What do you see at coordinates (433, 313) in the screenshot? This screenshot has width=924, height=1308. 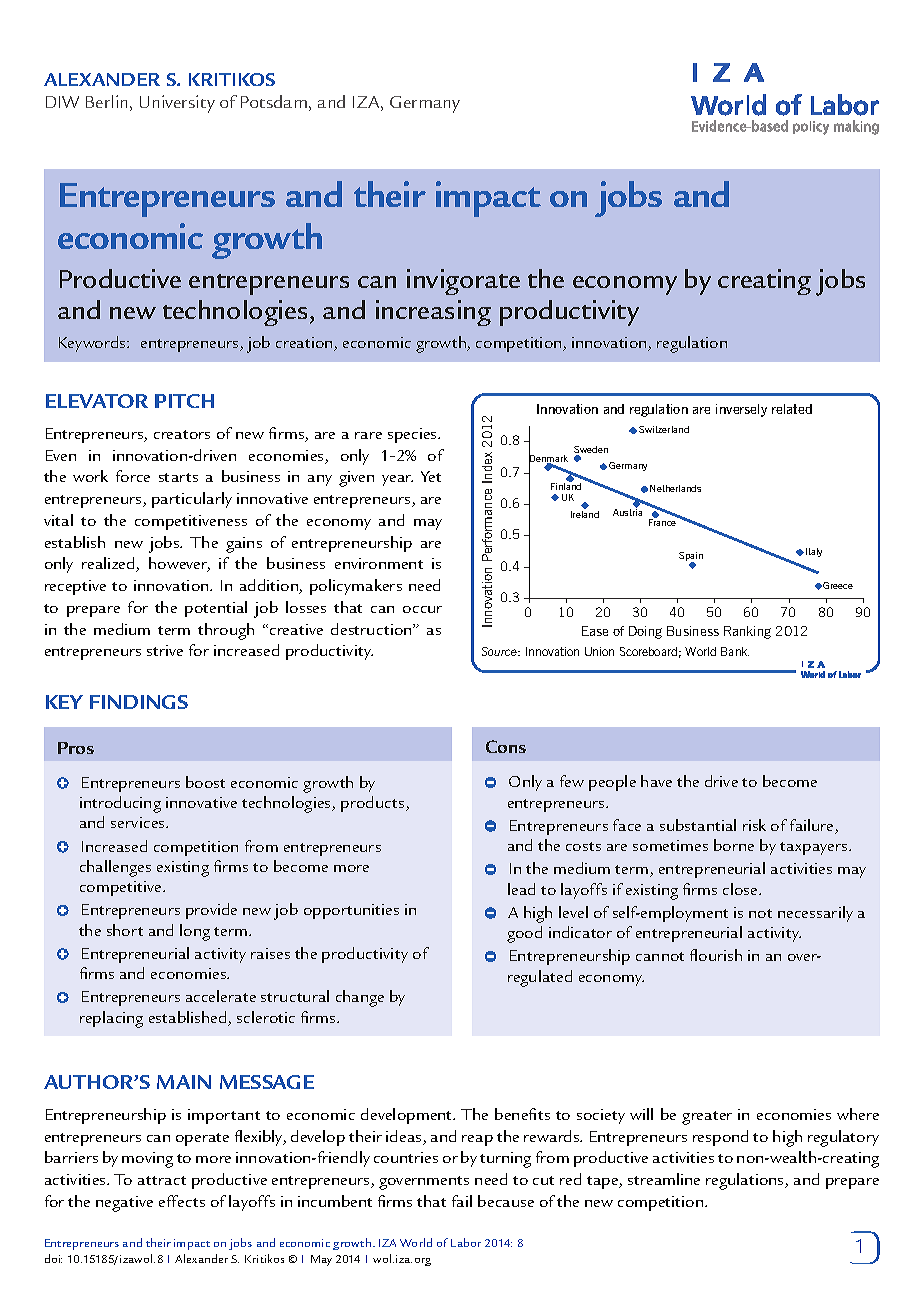 I see `increasing` at bounding box center [433, 313].
